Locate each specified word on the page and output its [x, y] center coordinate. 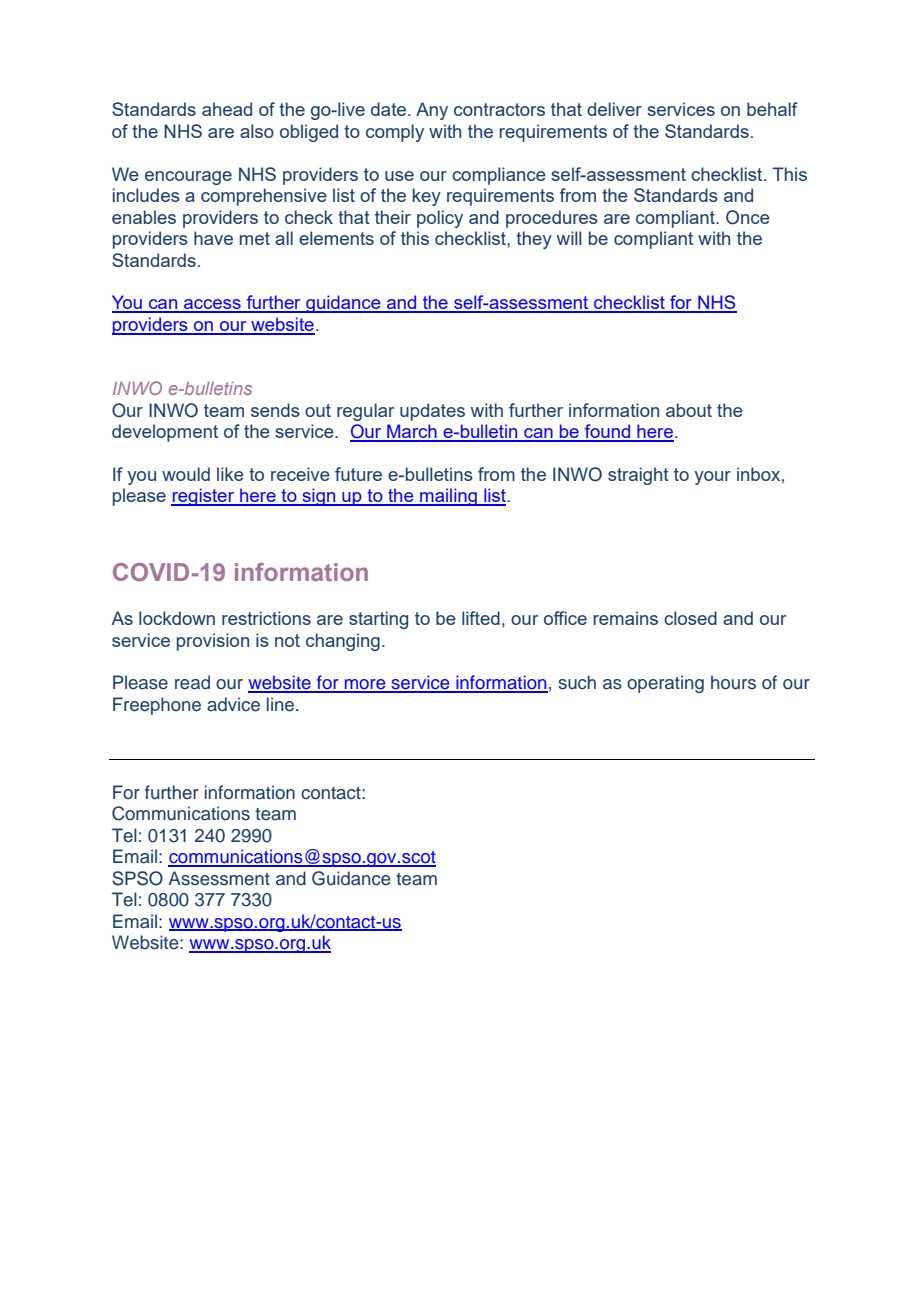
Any [432, 111]
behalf [772, 109]
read [192, 682]
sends [275, 410]
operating [665, 684]
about [689, 410]
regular [366, 412]
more [365, 685]
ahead [227, 109]
